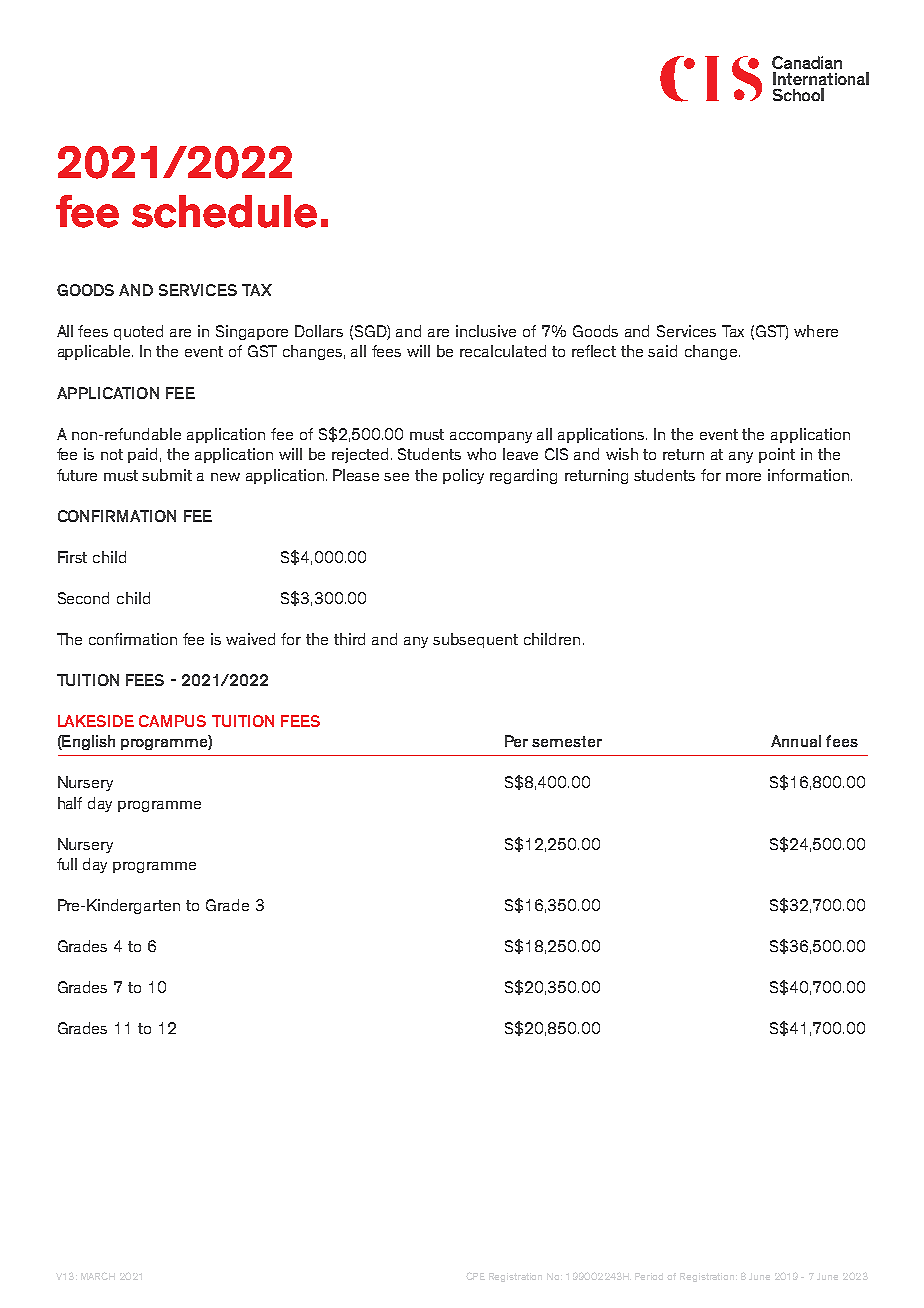  What do you see at coordinates (777, 455) in the screenshot?
I see `point` at bounding box center [777, 455].
